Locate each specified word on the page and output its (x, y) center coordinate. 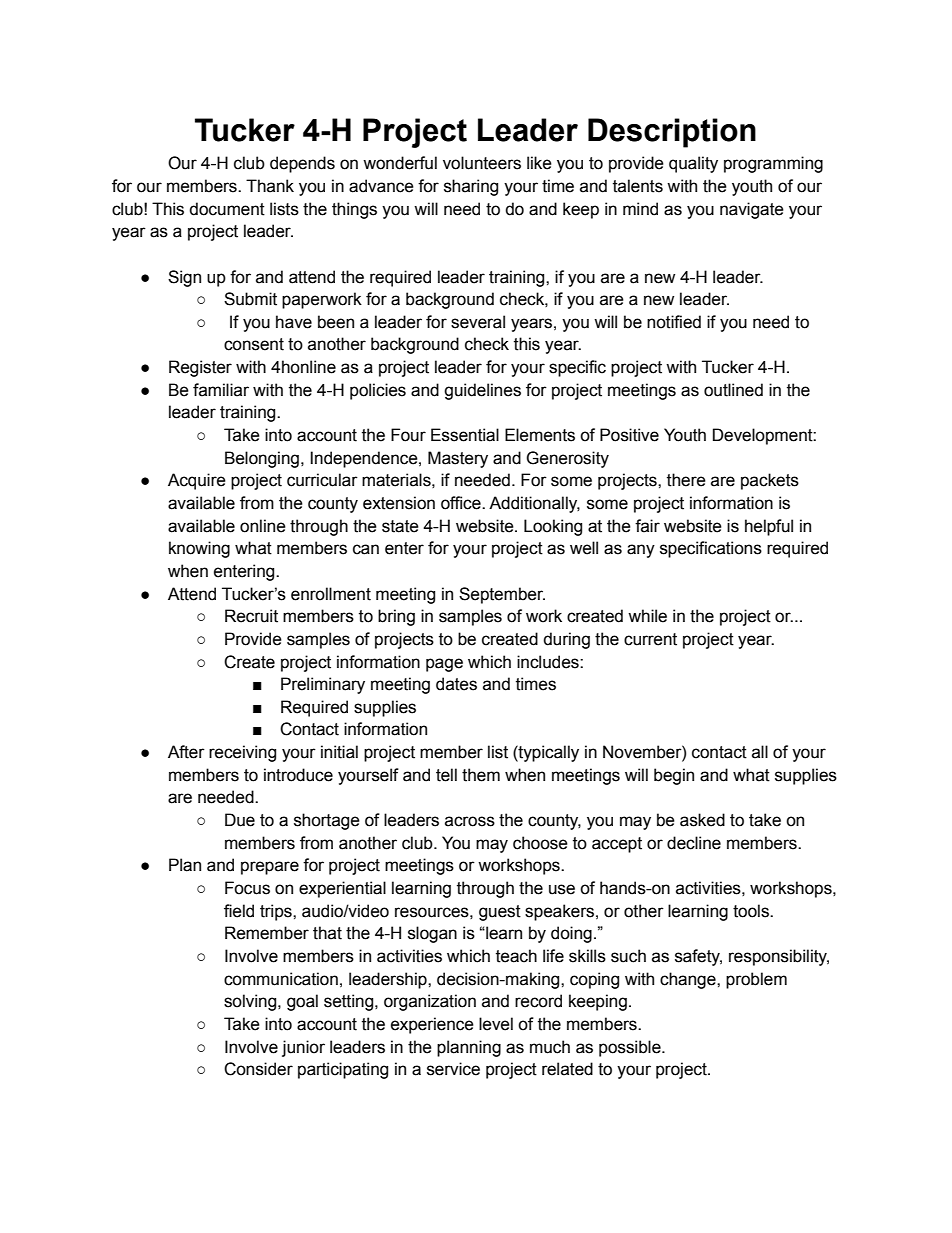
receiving (242, 753)
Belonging (262, 459)
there (686, 480)
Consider (258, 1069)
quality (693, 164)
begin (674, 776)
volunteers (482, 163)
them (481, 775)
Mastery (458, 459)
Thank (270, 186)
